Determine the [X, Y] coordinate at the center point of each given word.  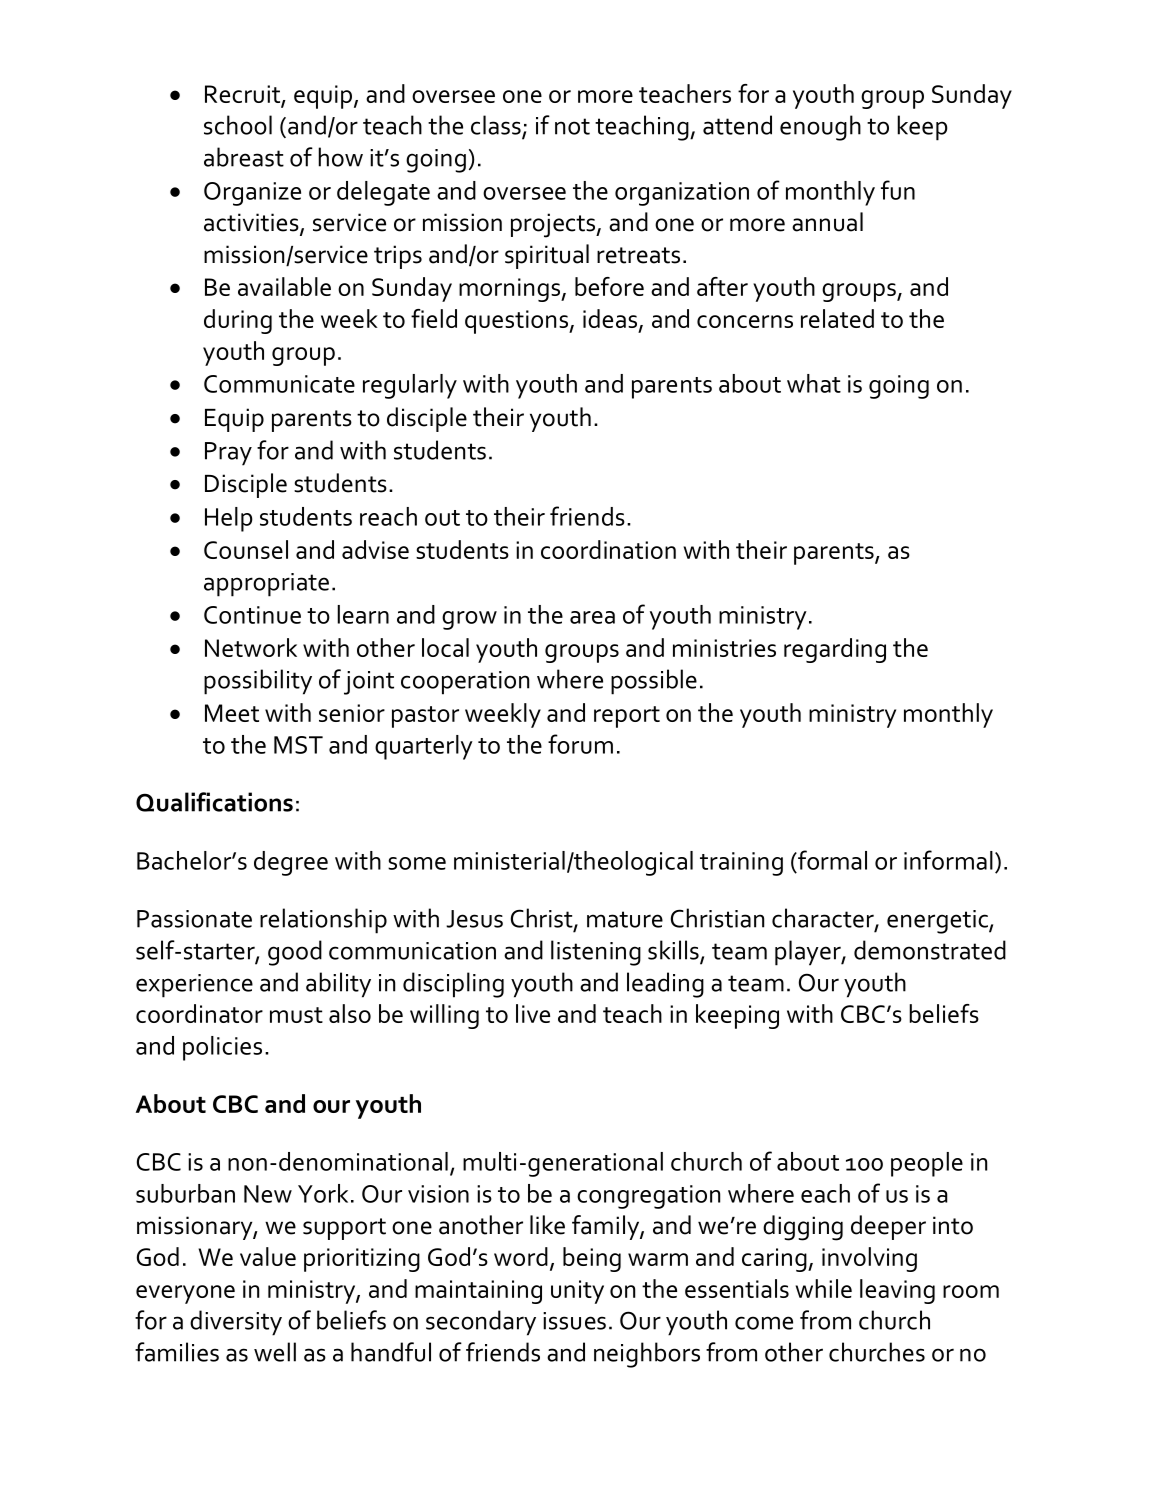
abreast [244, 157]
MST [298, 745]
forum [580, 744]
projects [554, 225]
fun [898, 190]
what [814, 383]
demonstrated [930, 950]
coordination [608, 549]
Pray [228, 454]
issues [574, 1321]
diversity [236, 1323]
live [533, 1013]
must [296, 1015]
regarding [835, 650]
